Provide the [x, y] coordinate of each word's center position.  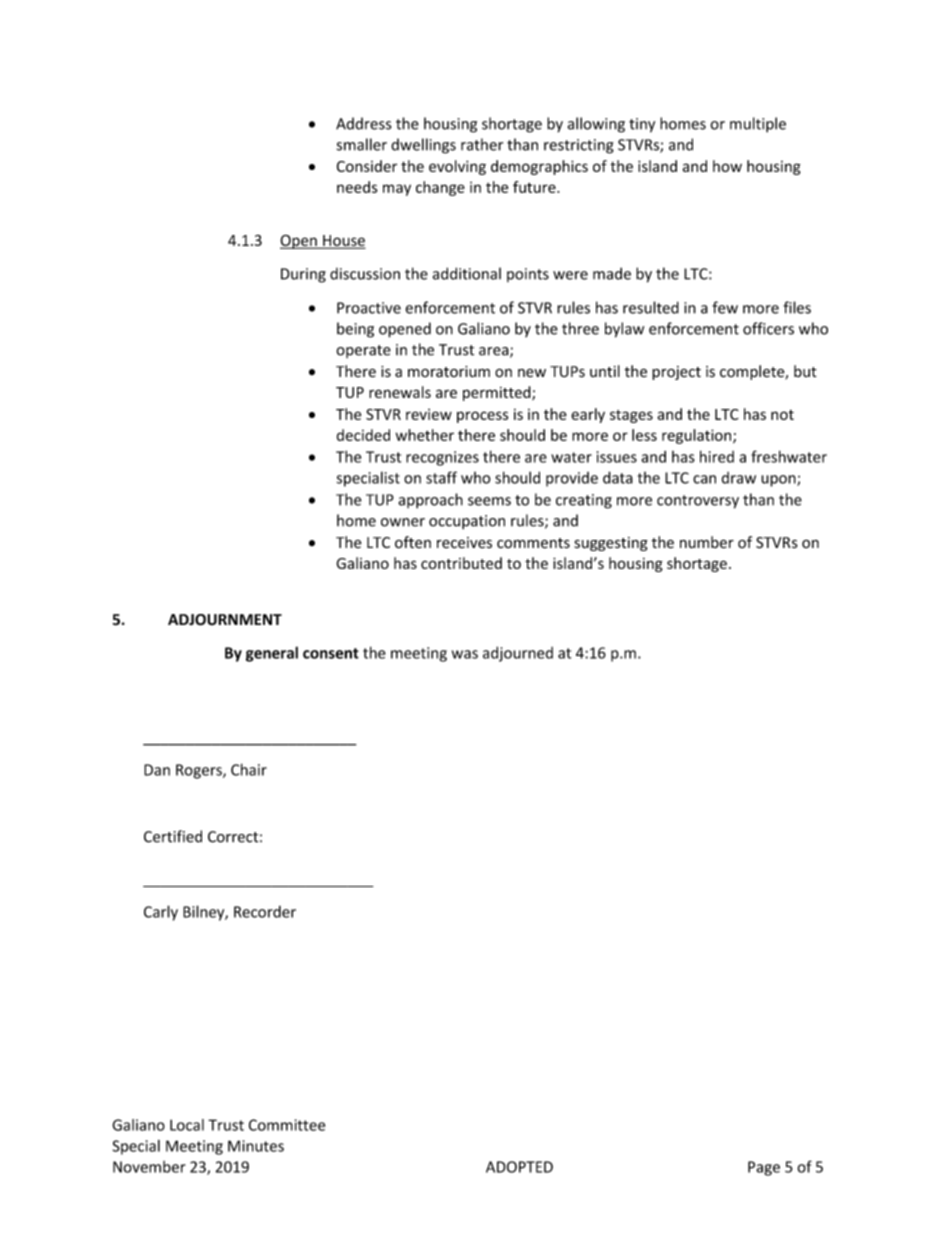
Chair [249, 769]
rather [482, 144]
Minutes [256, 1146]
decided [363, 435]
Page [764, 1168]
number [707, 542]
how [727, 166]
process [482, 417]
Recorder [265, 912]
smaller [362, 144]
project [676, 373]
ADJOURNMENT [225, 620]
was [465, 654]
